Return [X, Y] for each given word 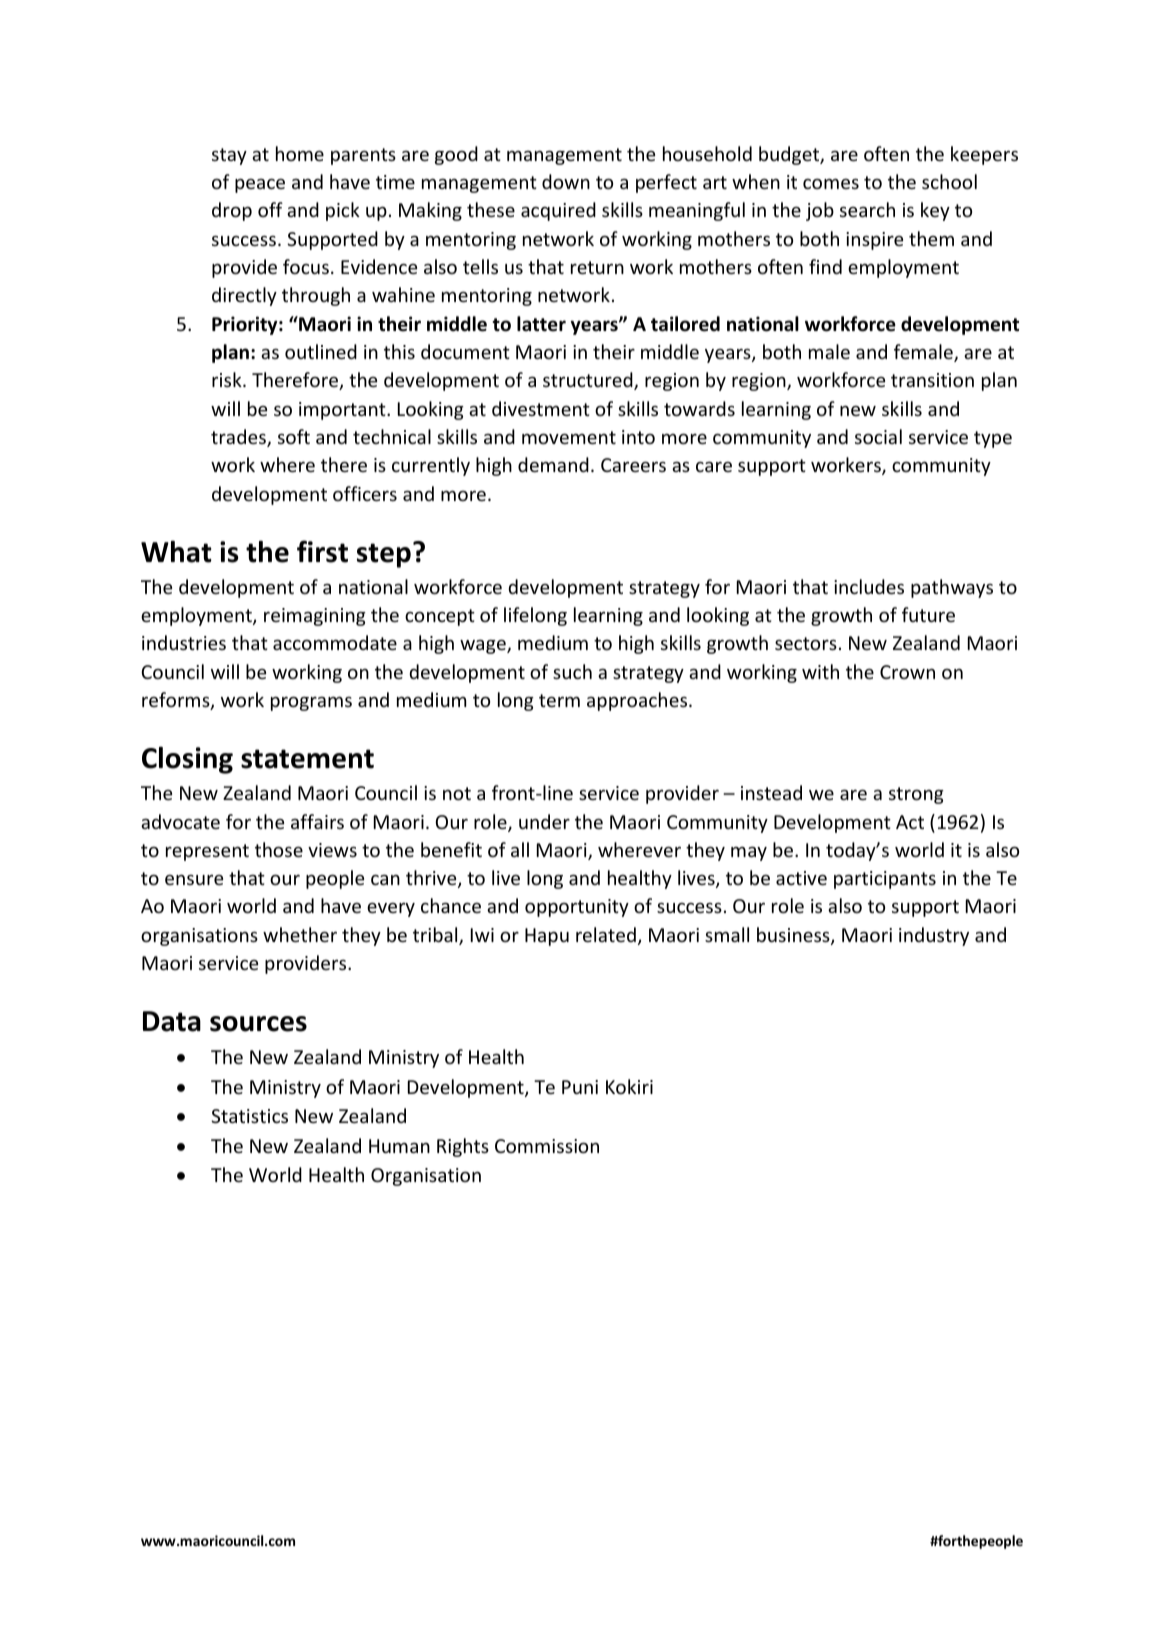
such [572, 671]
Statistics [249, 1116]
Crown [907, 672]
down [566, 181]
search [867, 209]
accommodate [335, 642]
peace [260, 186]
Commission [547, 1146]
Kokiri [629, 1086]
